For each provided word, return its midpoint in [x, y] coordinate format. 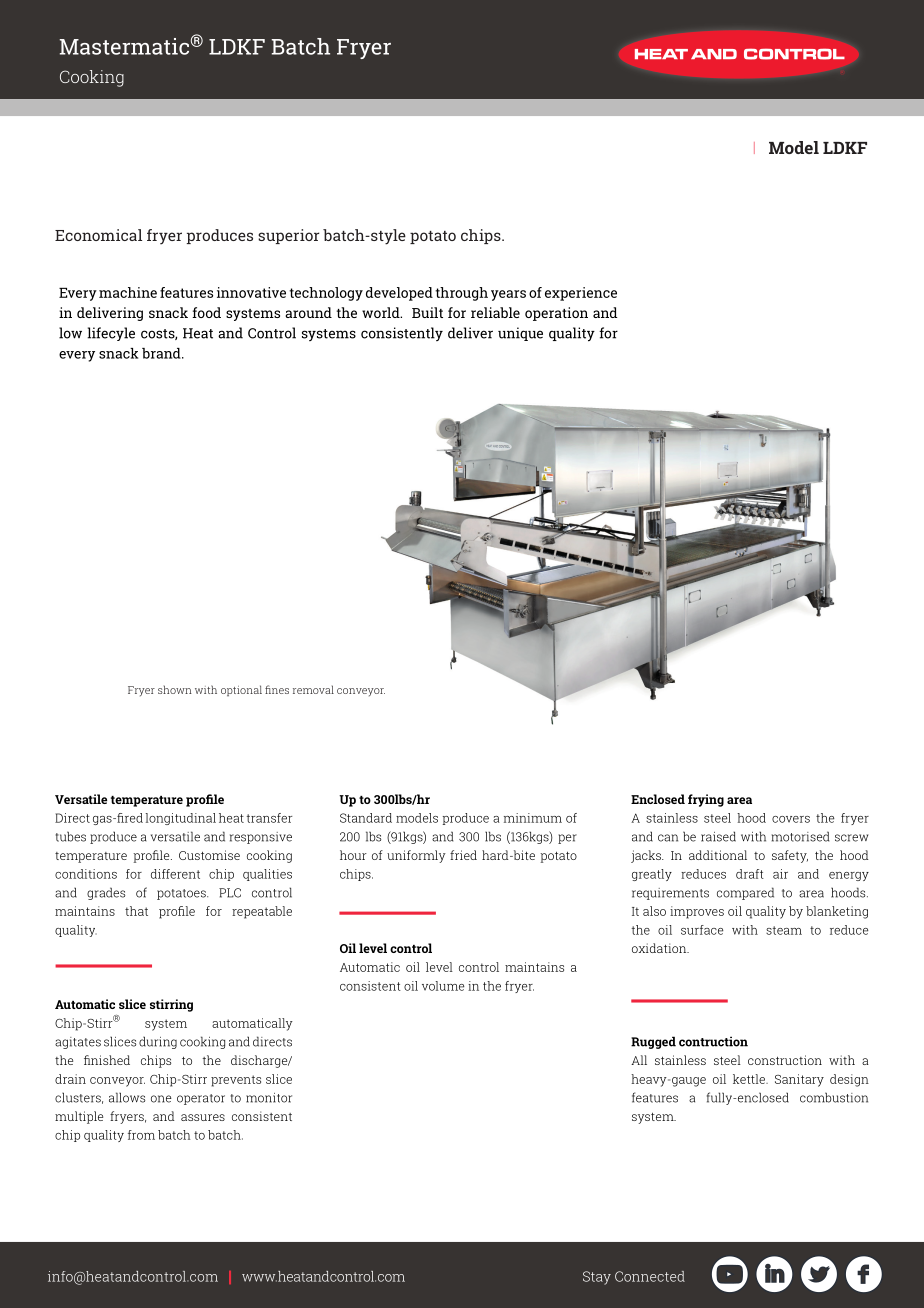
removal [313, 689]
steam [784, 930]
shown [175, 689]
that [136, 911]
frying [706, 800]
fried [463, 855]
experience [581, 294]
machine [128, 292]
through [461, 294]
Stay [597, 1278]
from [141, 1135]
